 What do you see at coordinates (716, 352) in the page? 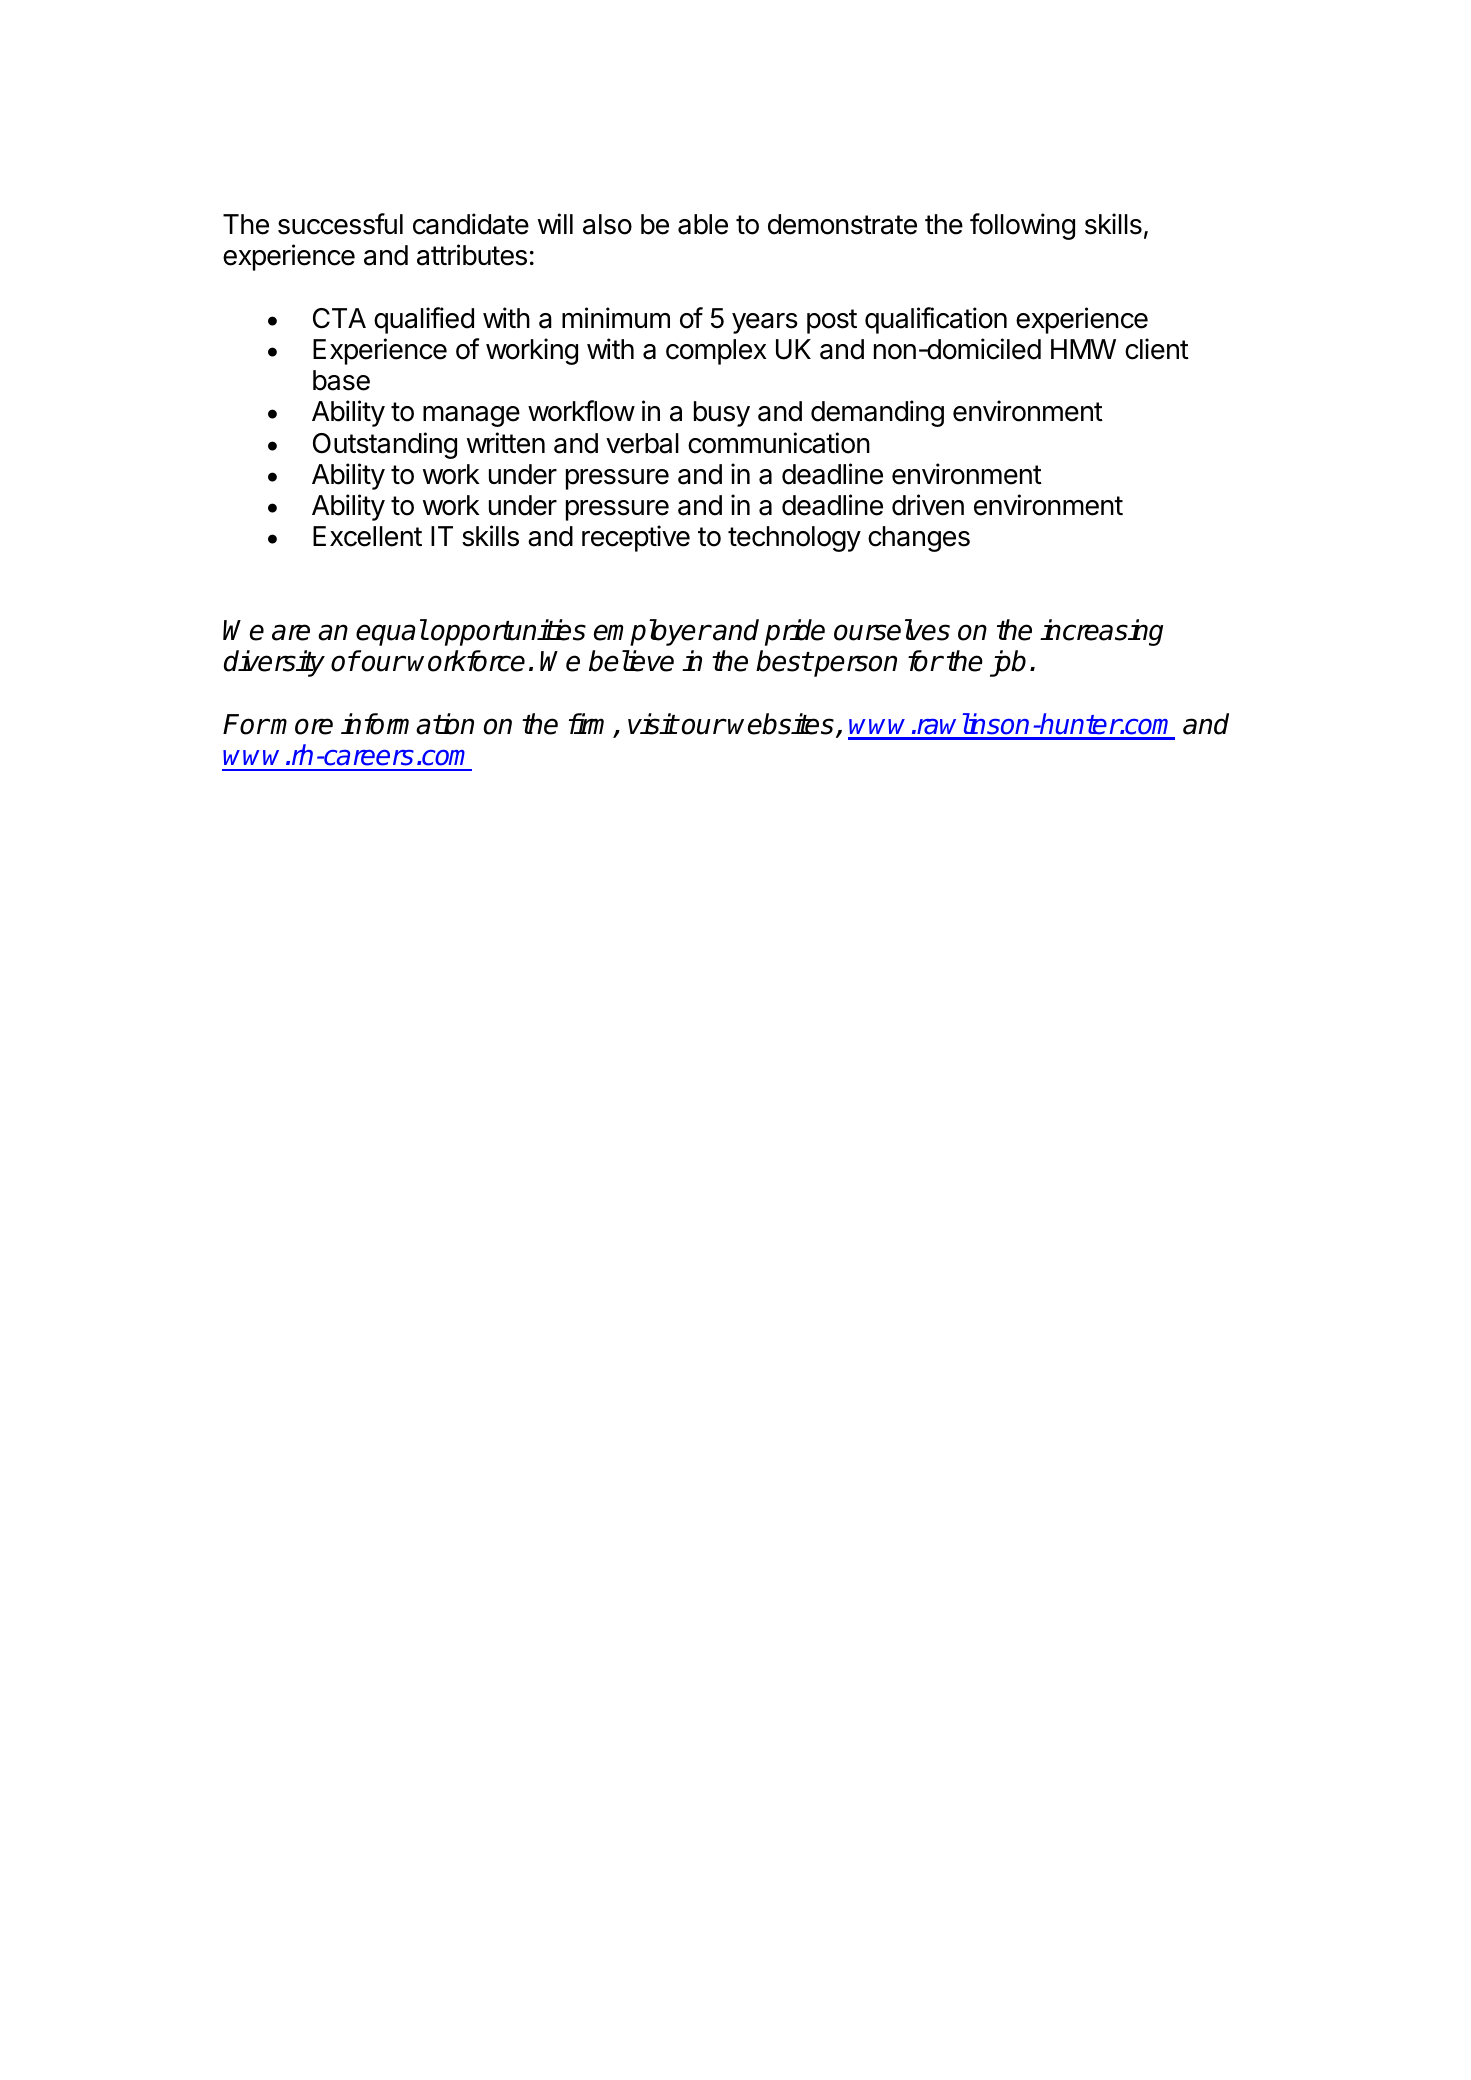
I see `complex` at bounding box center [716, 352].
